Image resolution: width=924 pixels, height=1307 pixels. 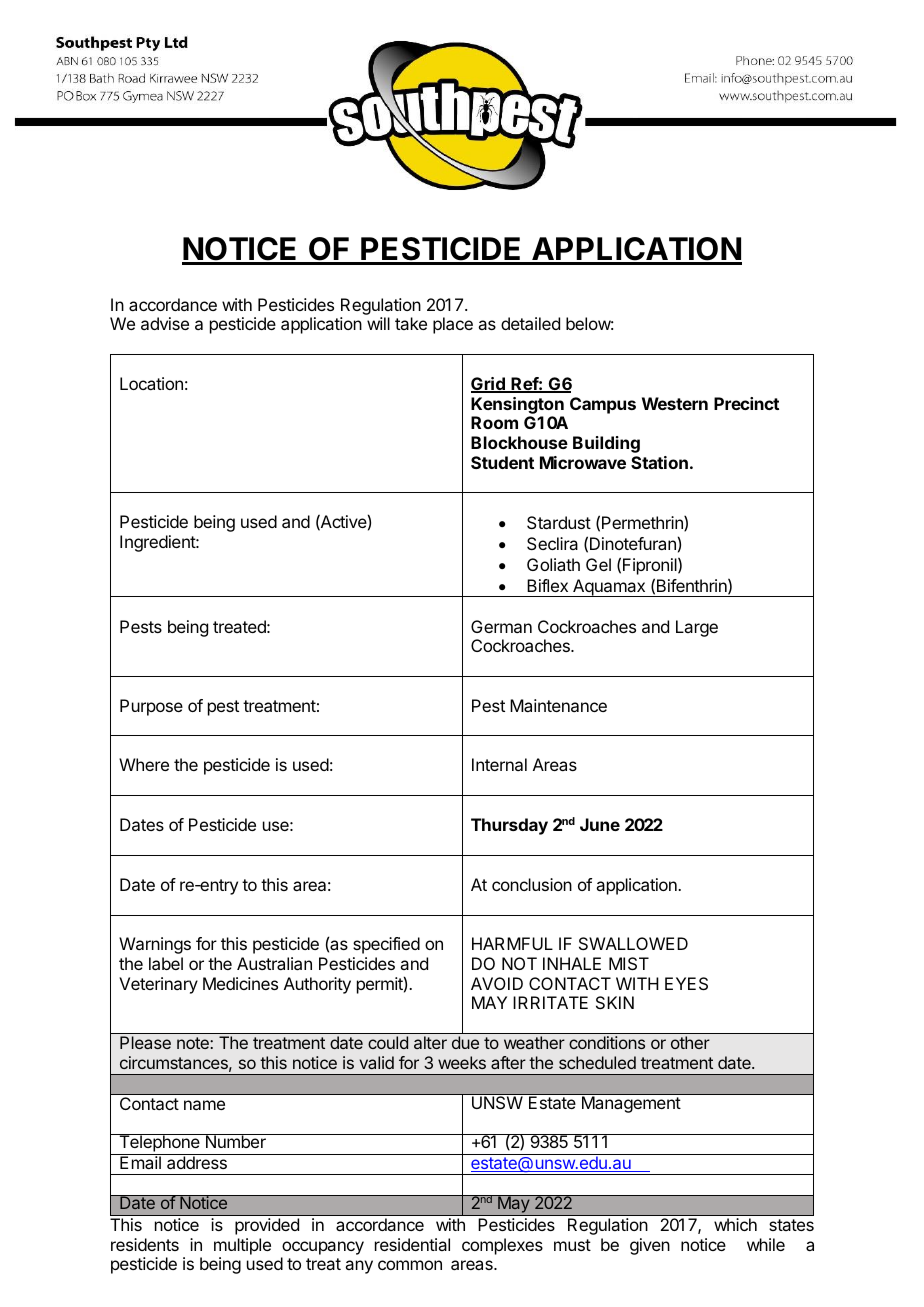 I want to click on label, so click(x=166, y=963).
